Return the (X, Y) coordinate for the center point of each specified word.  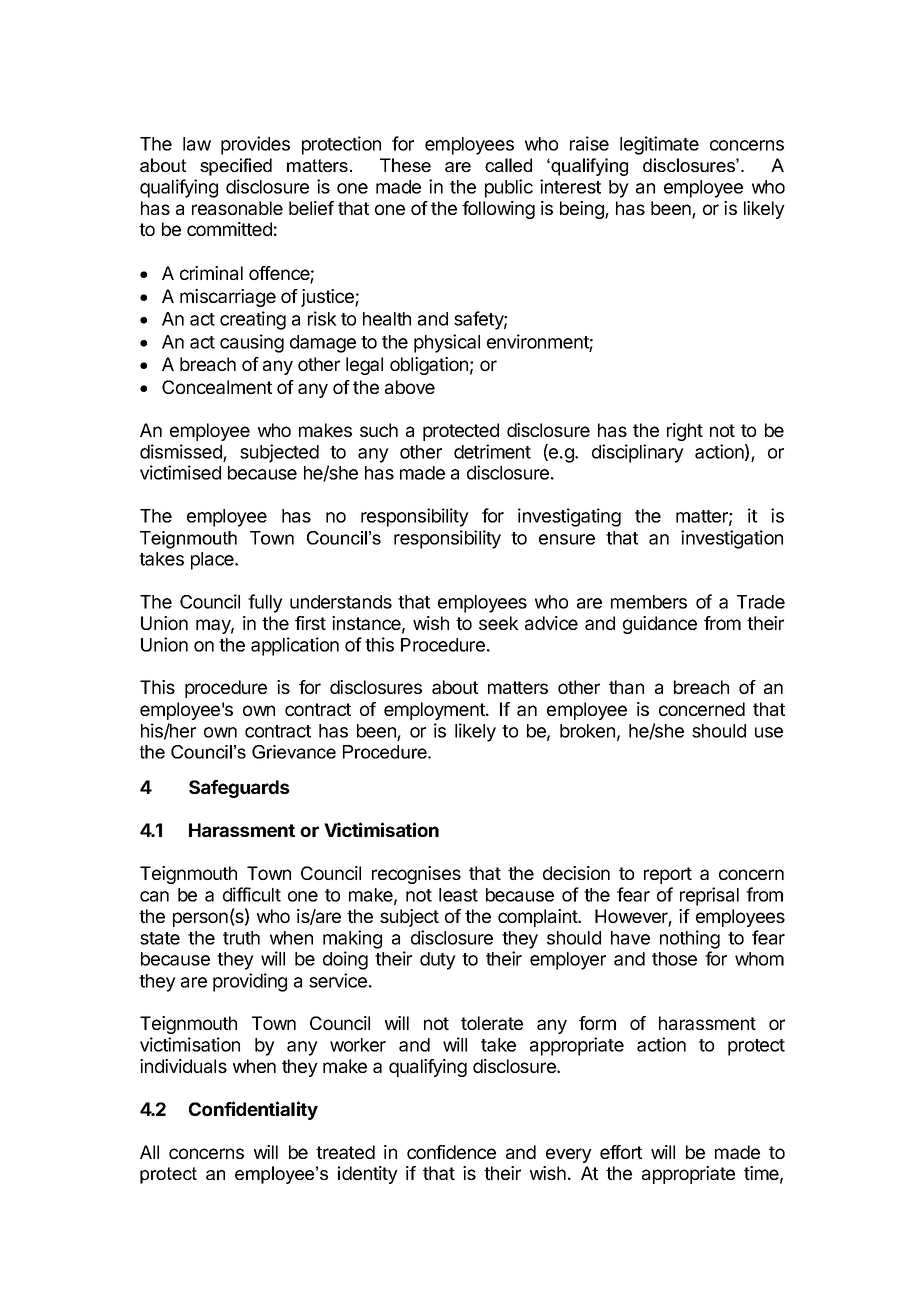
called (508, 165)
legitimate (659, 145)
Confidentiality (253, 1110)
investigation (732, 539)
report (668, 875)
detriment (492, 451)
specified (236, 167)
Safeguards (239, 789)
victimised (180, 472)
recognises (416, 875)
